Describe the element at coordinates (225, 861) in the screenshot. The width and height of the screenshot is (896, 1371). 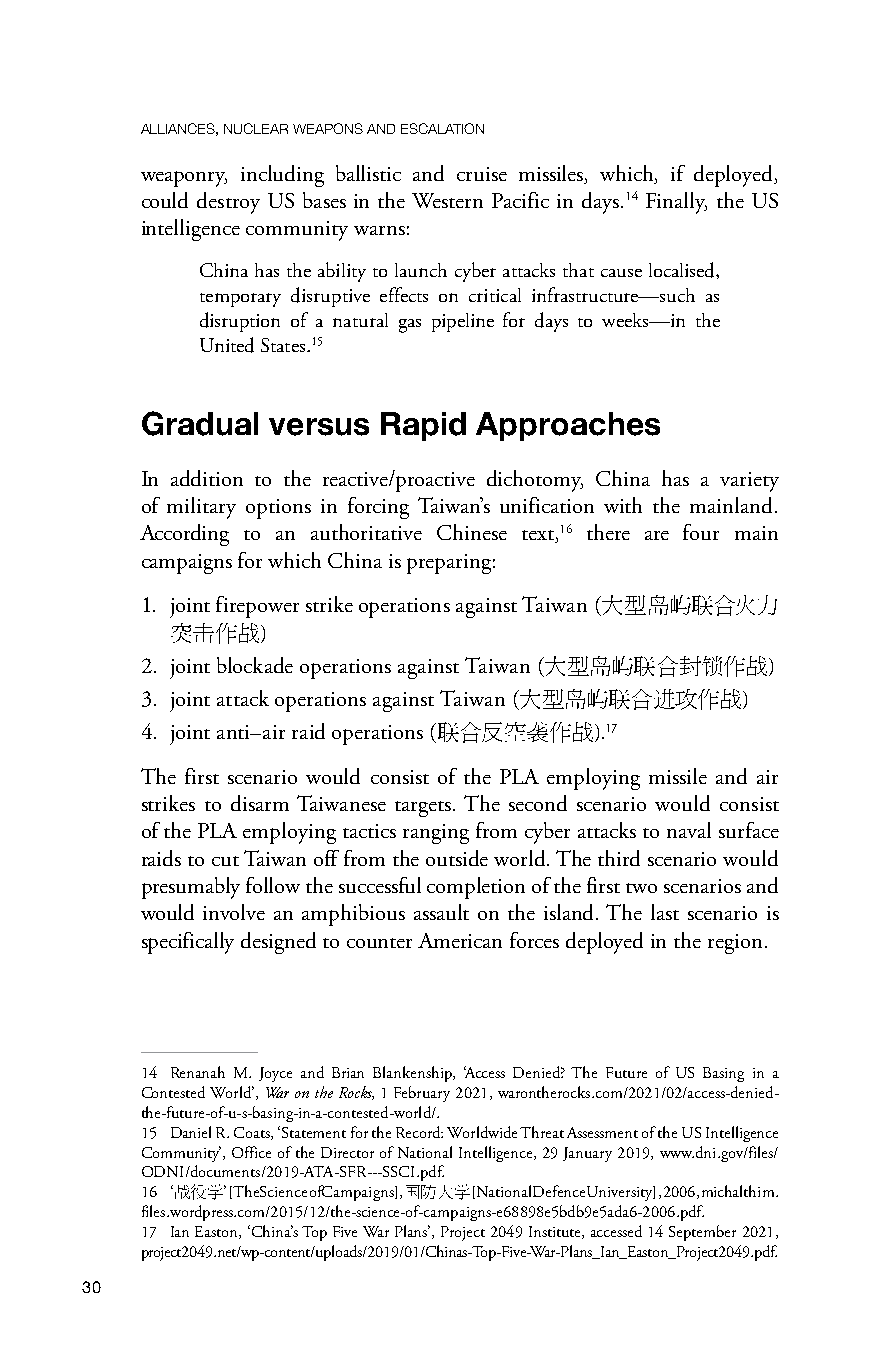
I see `cut` at that location.
